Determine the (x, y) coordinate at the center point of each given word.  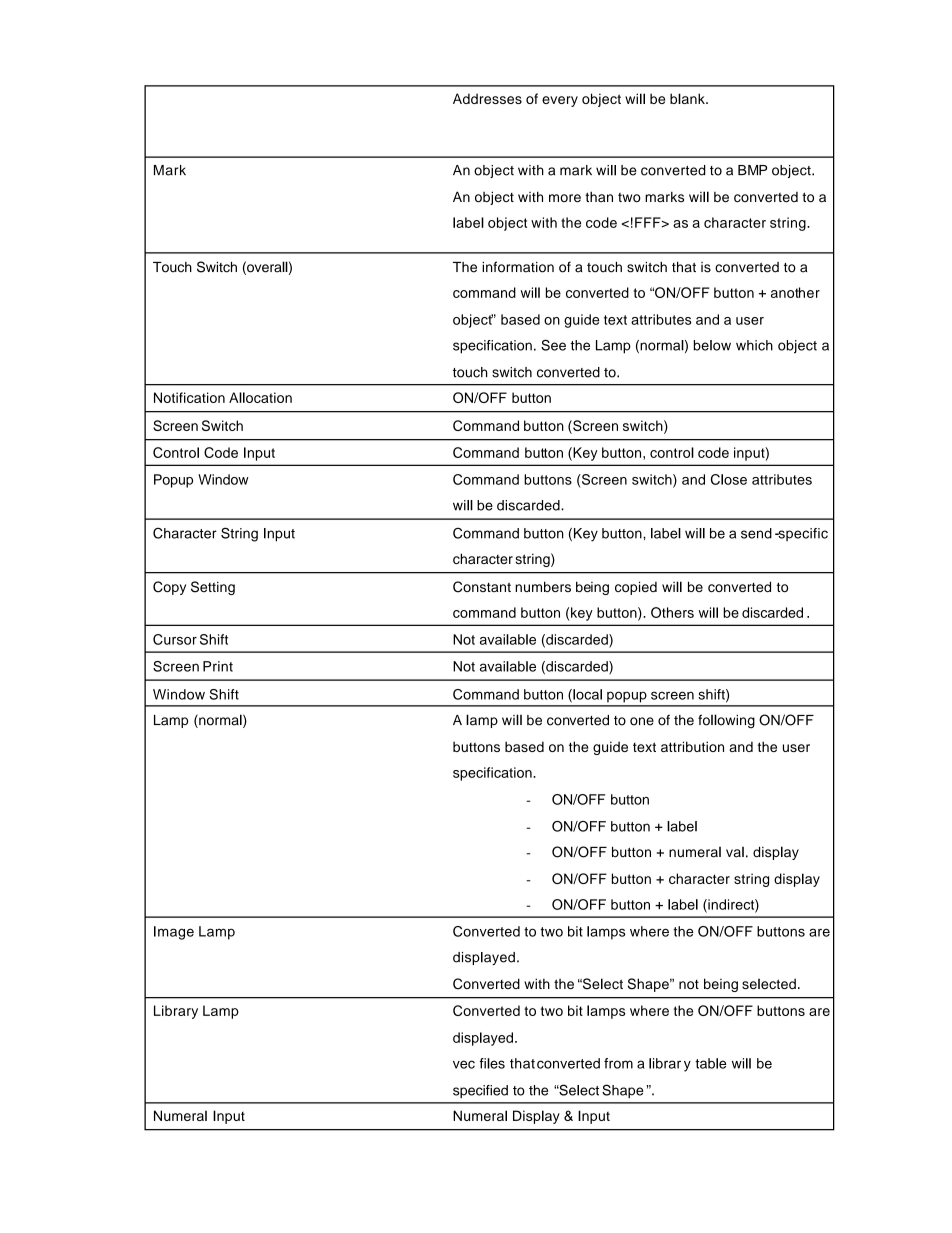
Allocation (260, 397)
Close (729, 479)
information (518, 267)
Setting (213, 588)
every (560, 101)
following (726, 721)
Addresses (487, 98)
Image (174, 933)
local (586, 695)
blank (688, 98)
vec (464, 1064)
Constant (482, 587)
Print (218, 666)
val (735, 852)
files (492, 1063)
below (712, 345)
